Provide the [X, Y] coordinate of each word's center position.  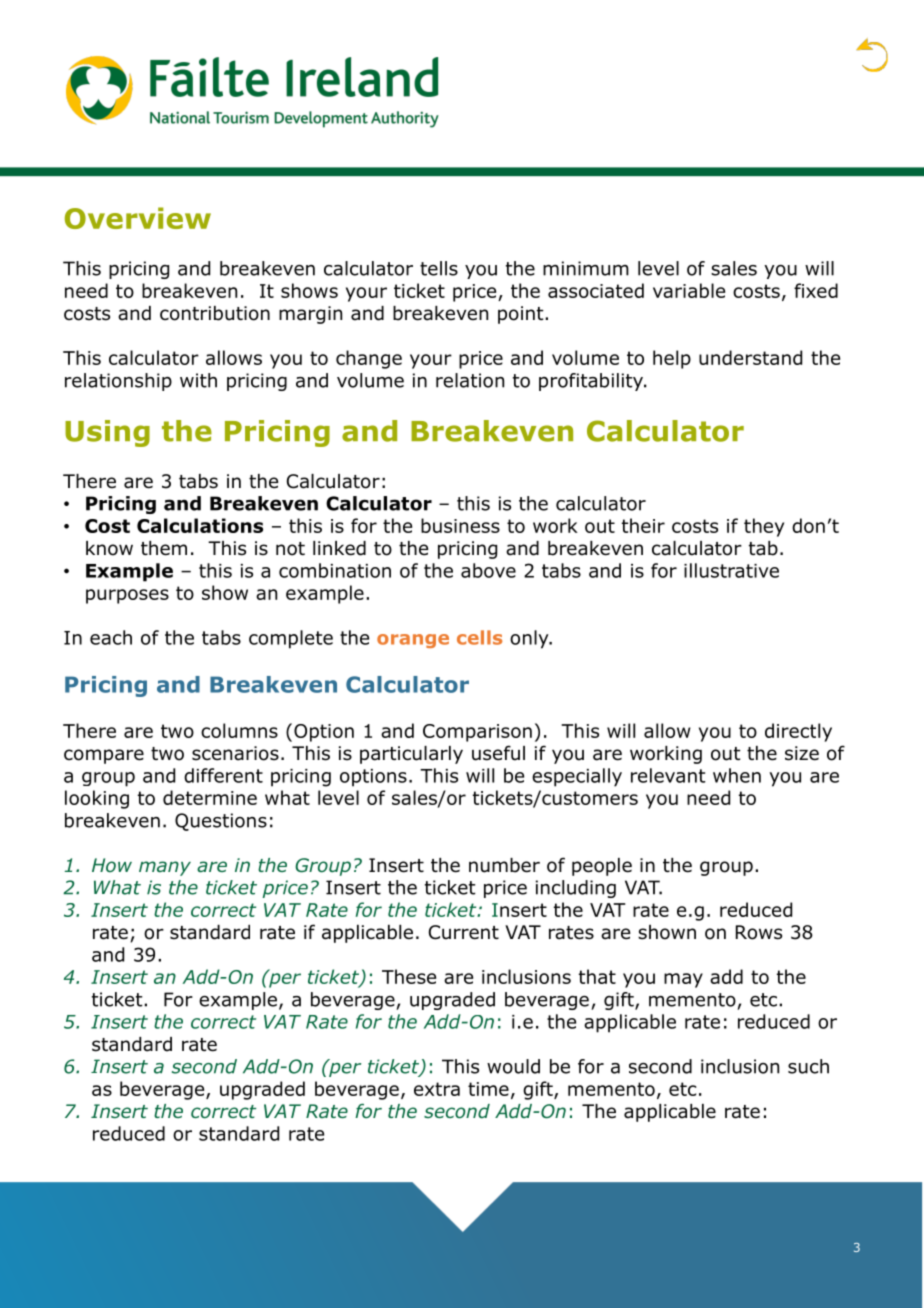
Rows [759, 932]
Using [107, 433]
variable [689, 290]
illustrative [731, 570]
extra [437, 1089]
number [504, 865]
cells [479, 637]
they [764, 527]
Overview [138, 218]
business [460, 525]
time [488, 1089]
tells [439, 268]
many [165, 868]
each [111, 637]
